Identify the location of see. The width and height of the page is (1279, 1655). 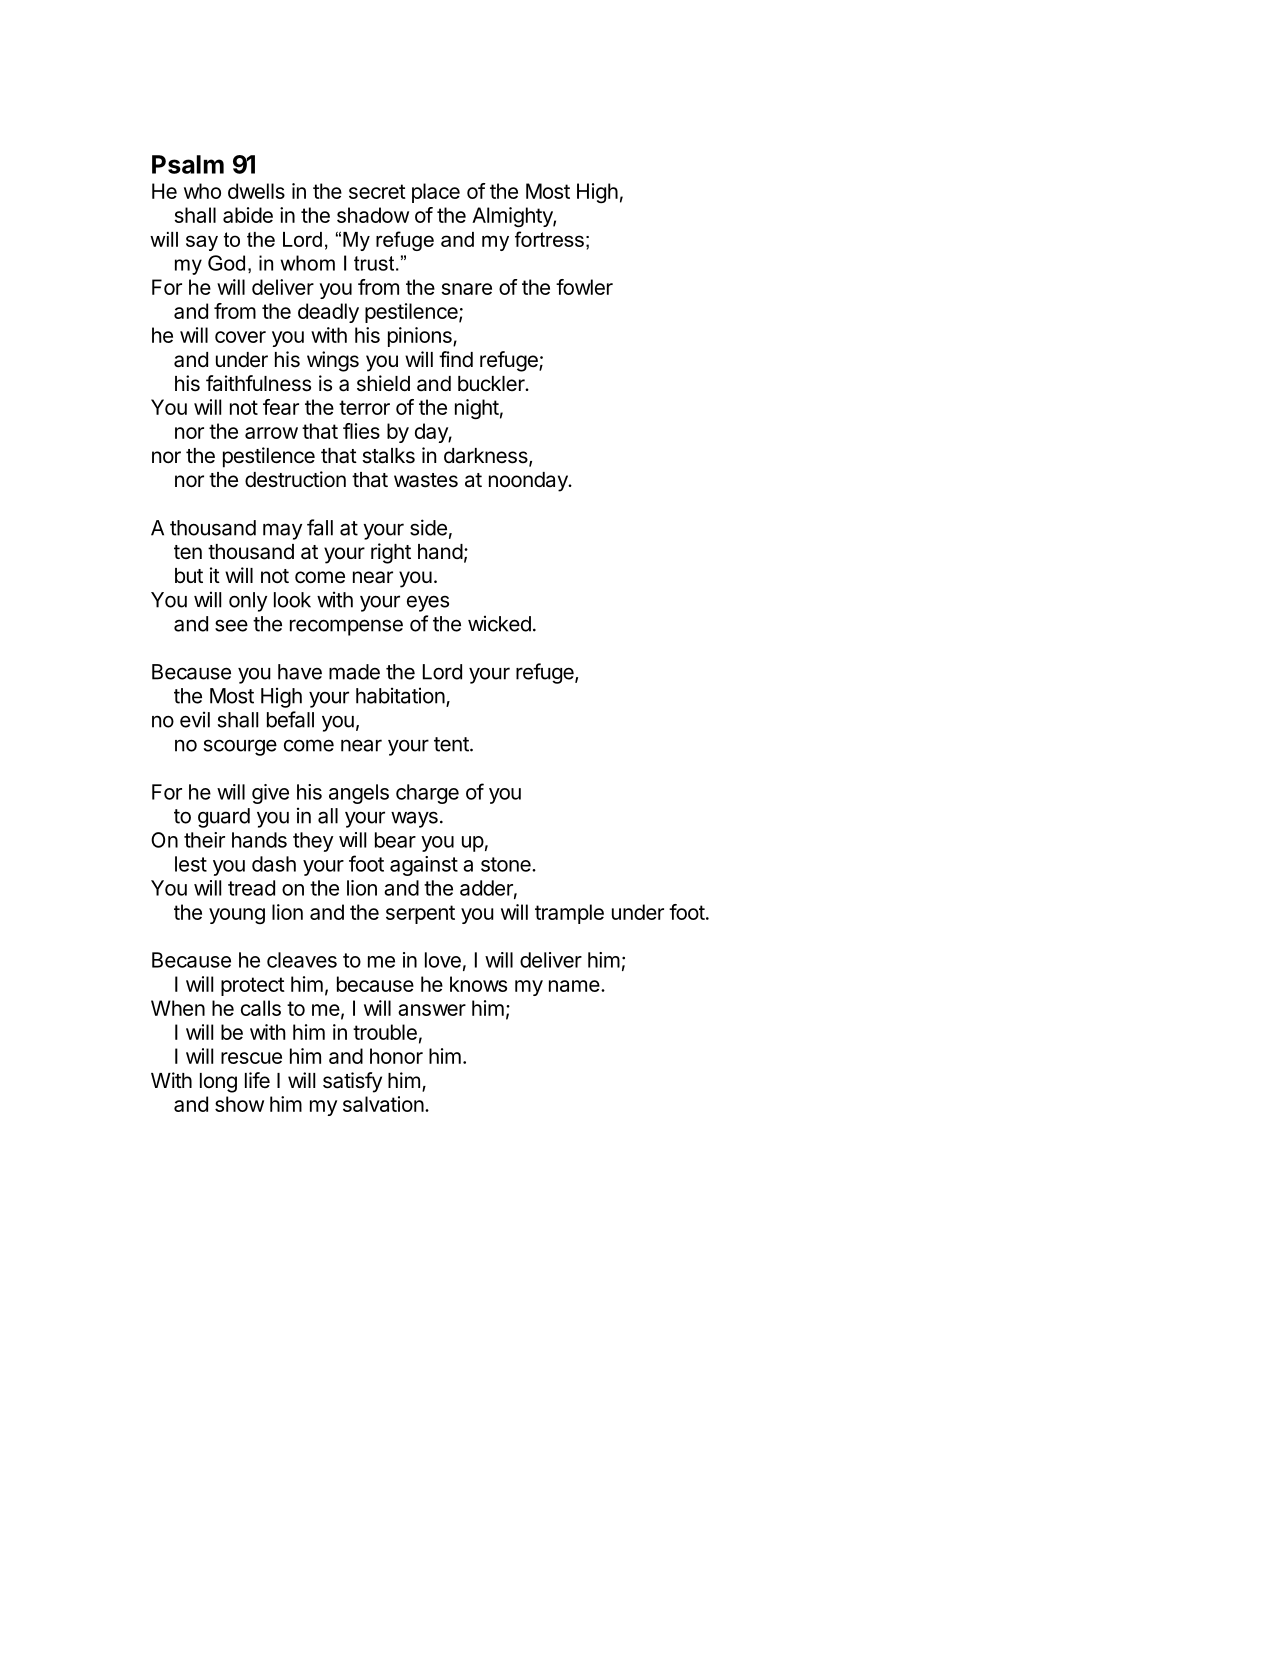
(231, 625).
